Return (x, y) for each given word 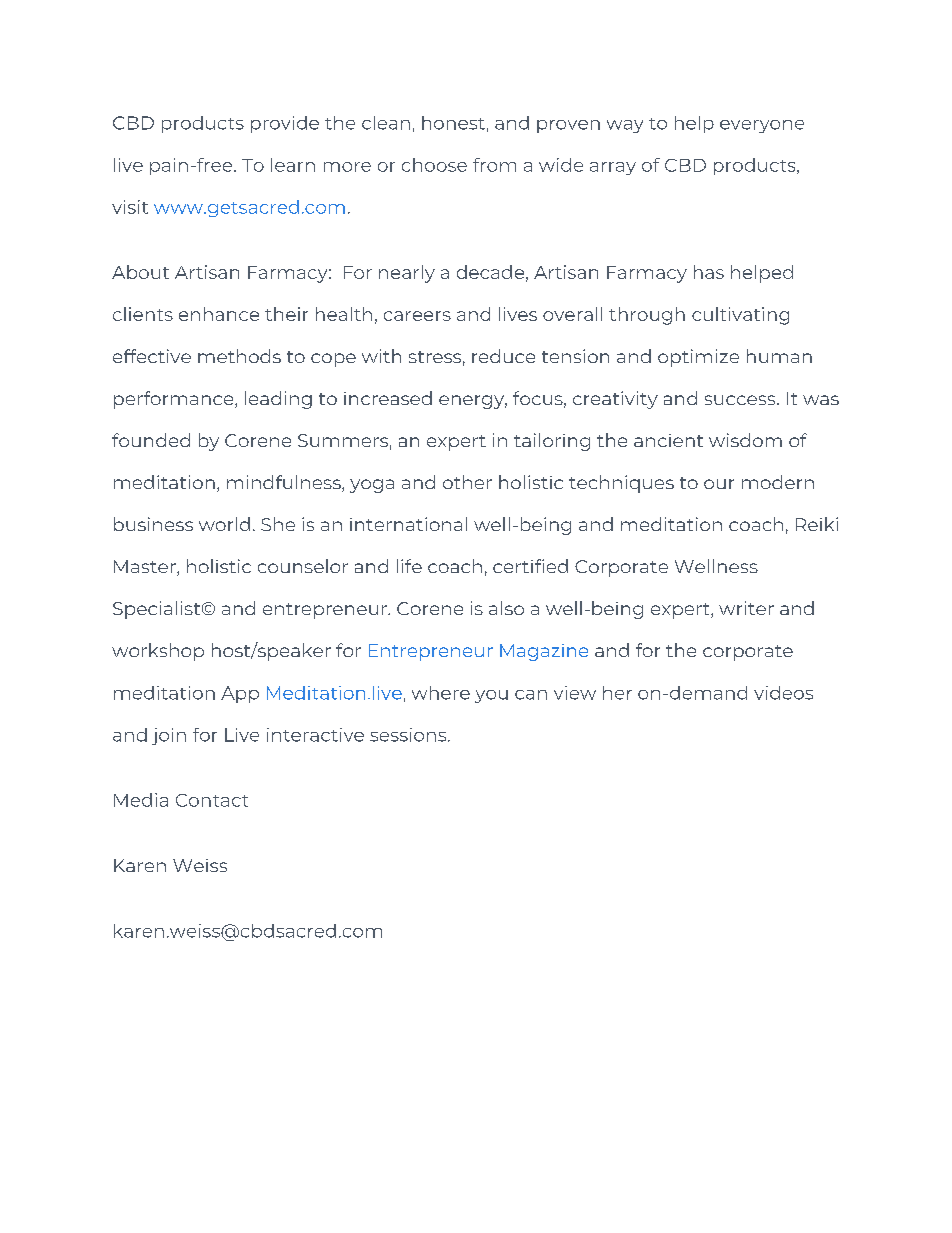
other (467, 482)
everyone (762, 126)
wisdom (745, 440)
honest (453, 123)
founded (151, 440)
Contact (212, 800)
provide (285, 124)
